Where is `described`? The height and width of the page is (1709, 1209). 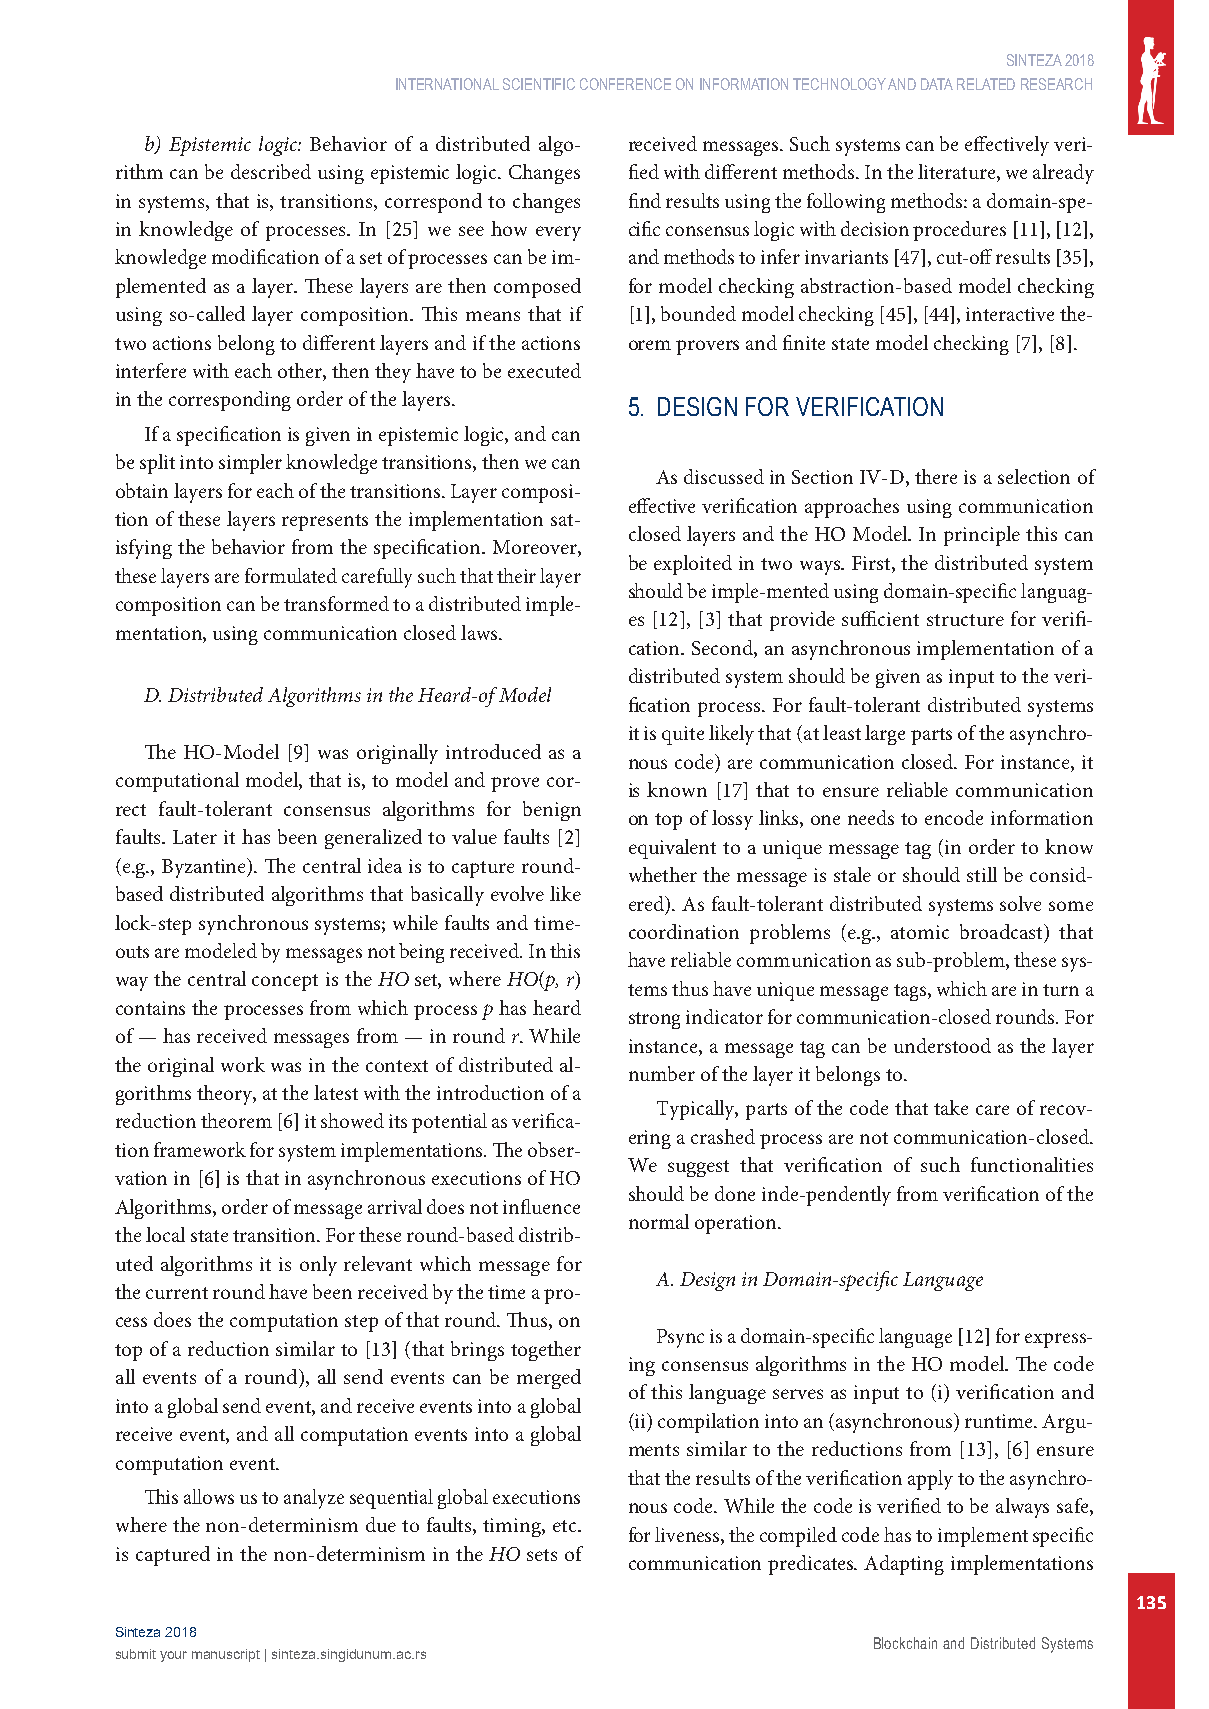
described is located at coordinates (271, 171).
